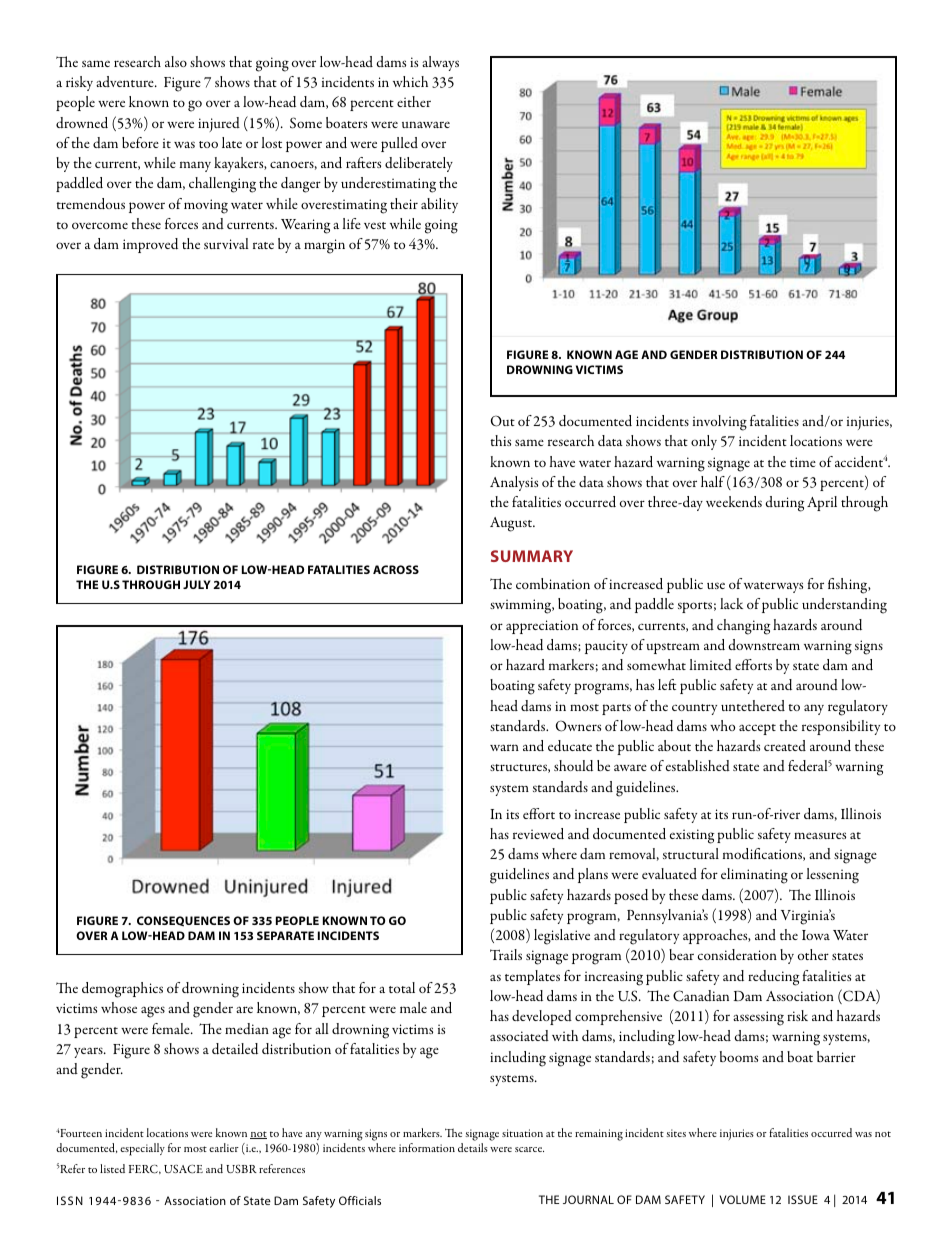  What do you see at coordinates (744, 627) in the screenshot?
I see `changing` at bounding box center [744, 627].
